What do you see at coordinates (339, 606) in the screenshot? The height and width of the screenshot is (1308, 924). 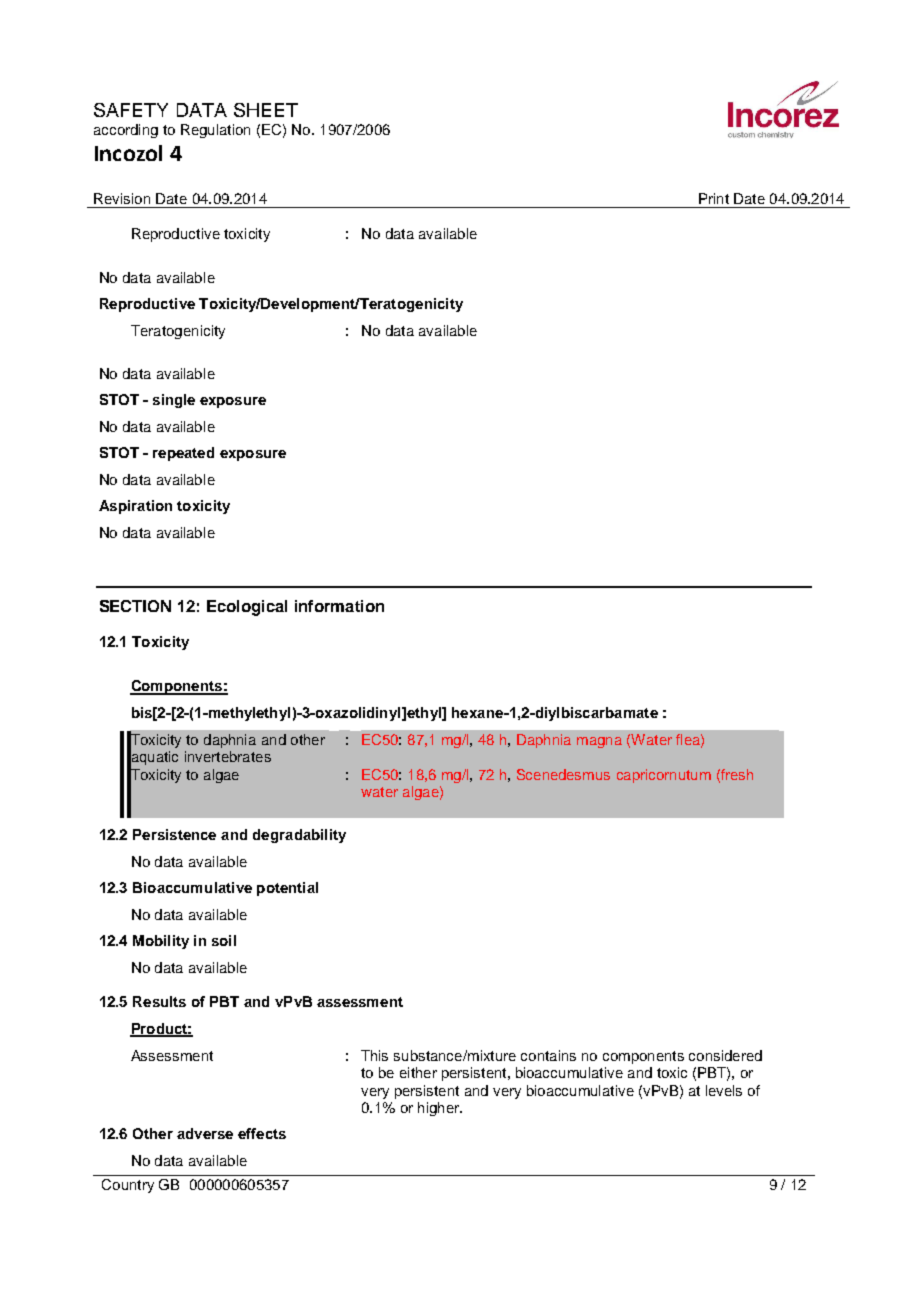 I see `information` at bounding box center [339, 606].
